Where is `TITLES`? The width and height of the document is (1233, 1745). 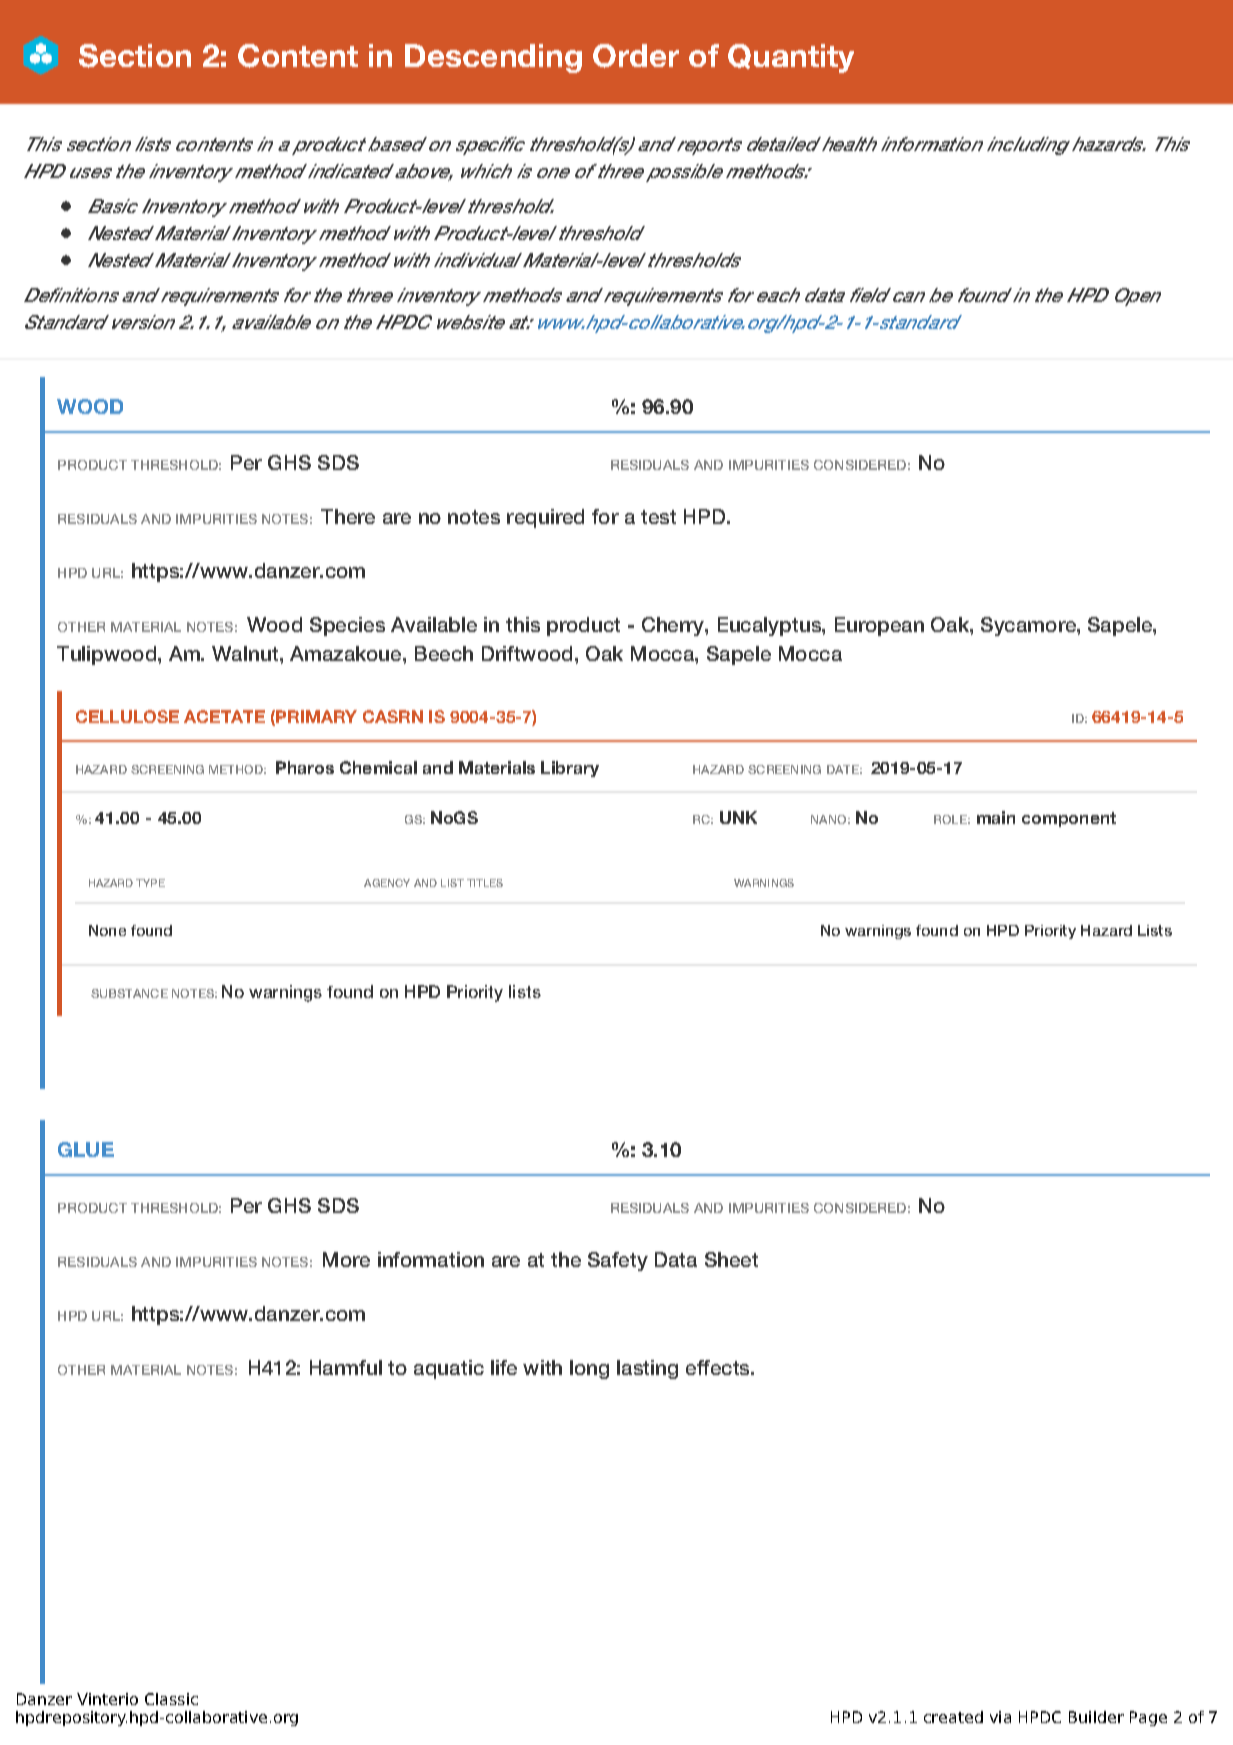
TITLES is located at coordinates (485, 883).
